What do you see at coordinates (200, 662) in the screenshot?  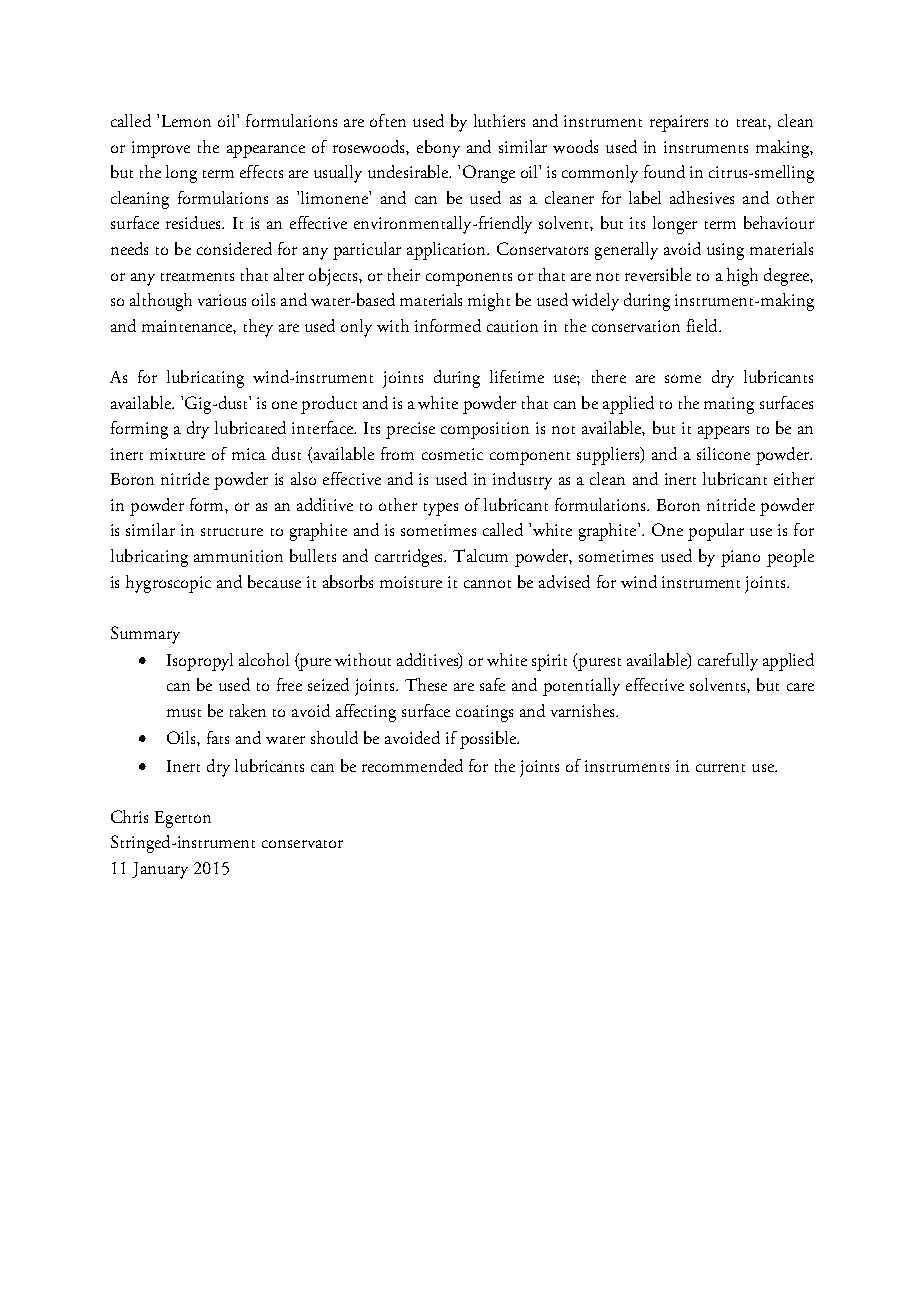 I see `Isopropyl` at bounding box center [200, 662].
